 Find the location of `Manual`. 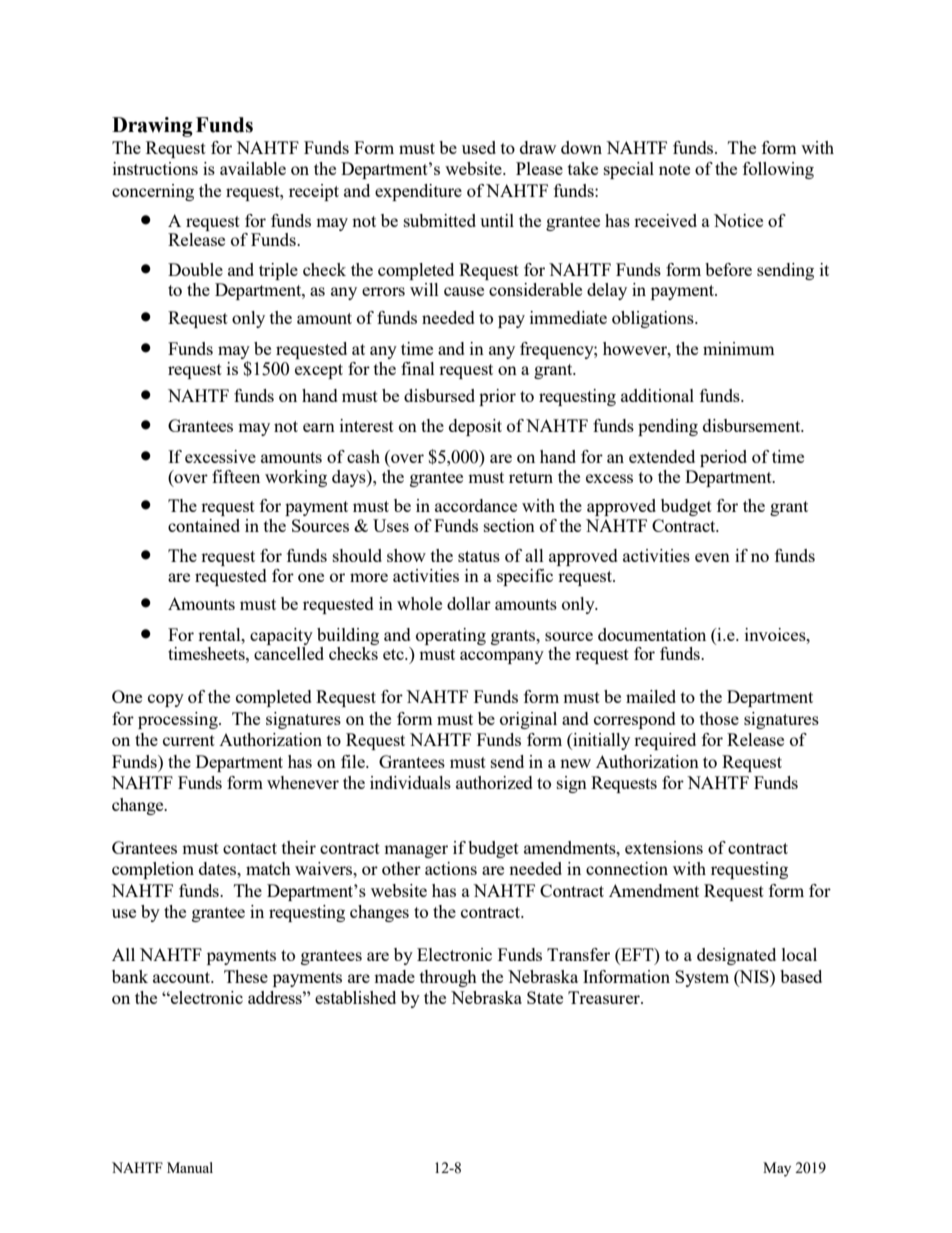

Manual is located at coordinates (190, 1167).
